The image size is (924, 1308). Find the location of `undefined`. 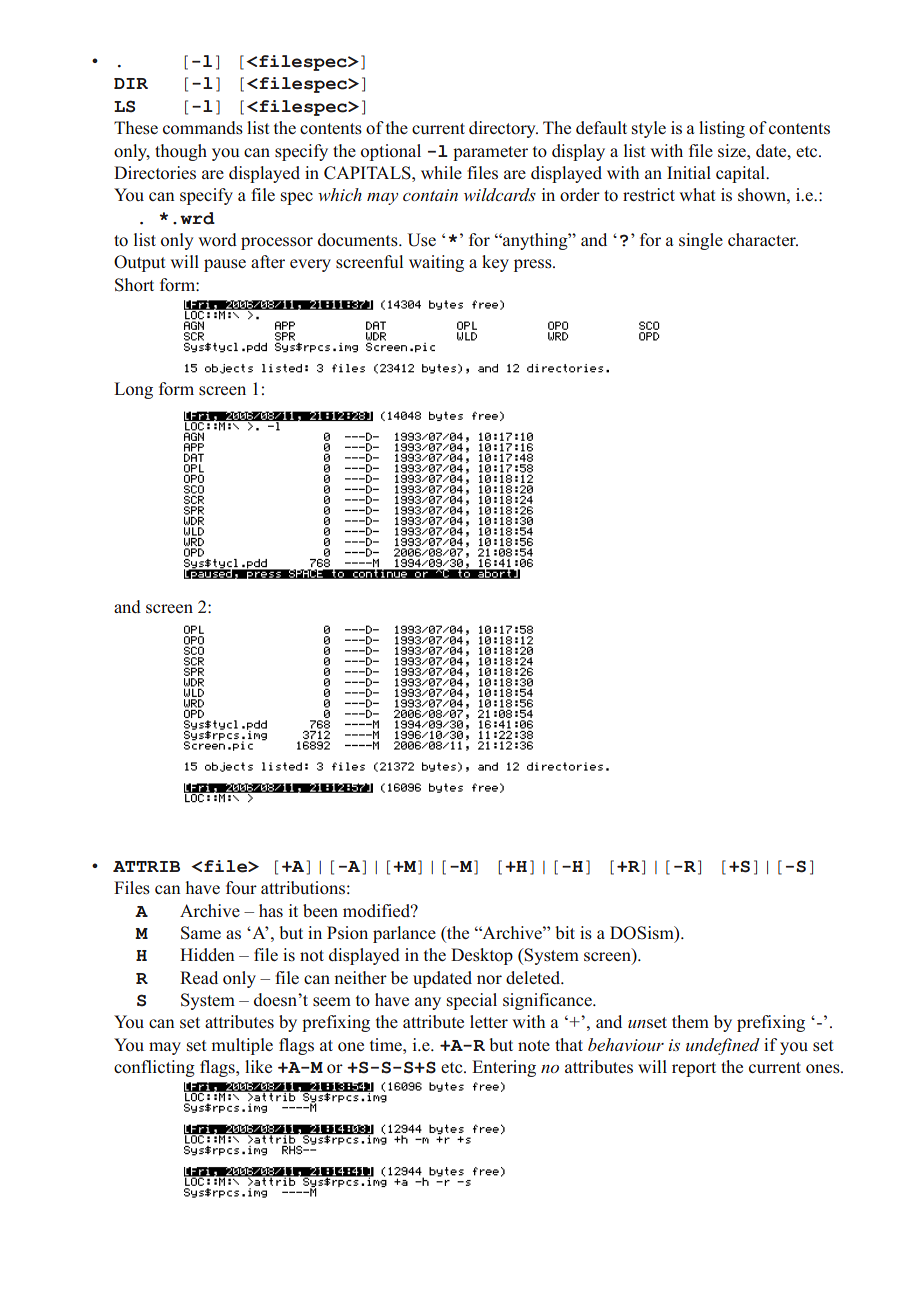

undefined is located at coordinates (723, 1046).
